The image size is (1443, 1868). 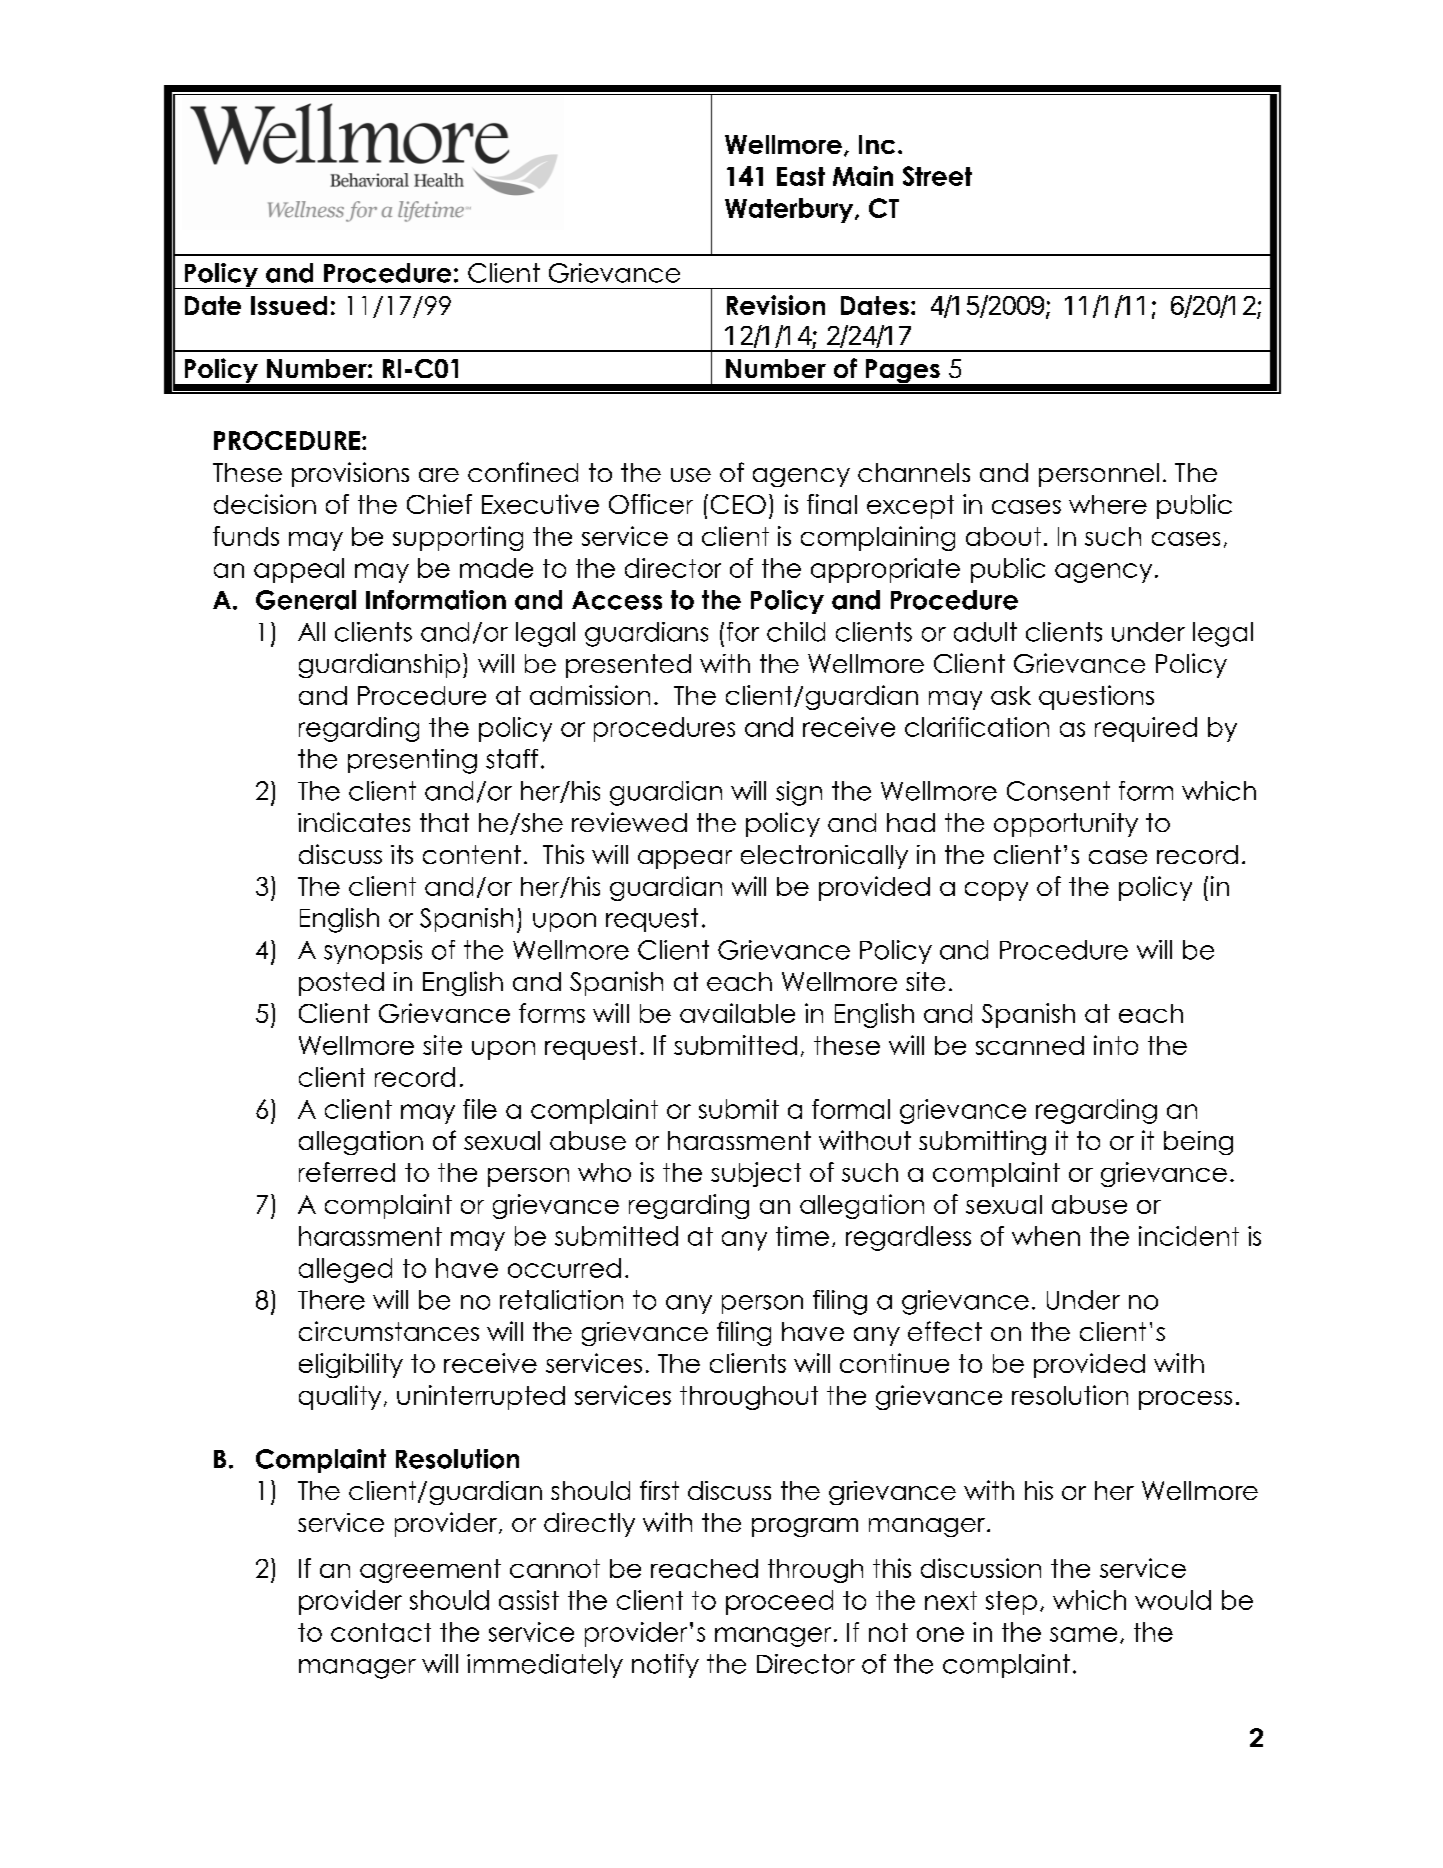 I want to click on Issued, so click(x=289, y=305).
